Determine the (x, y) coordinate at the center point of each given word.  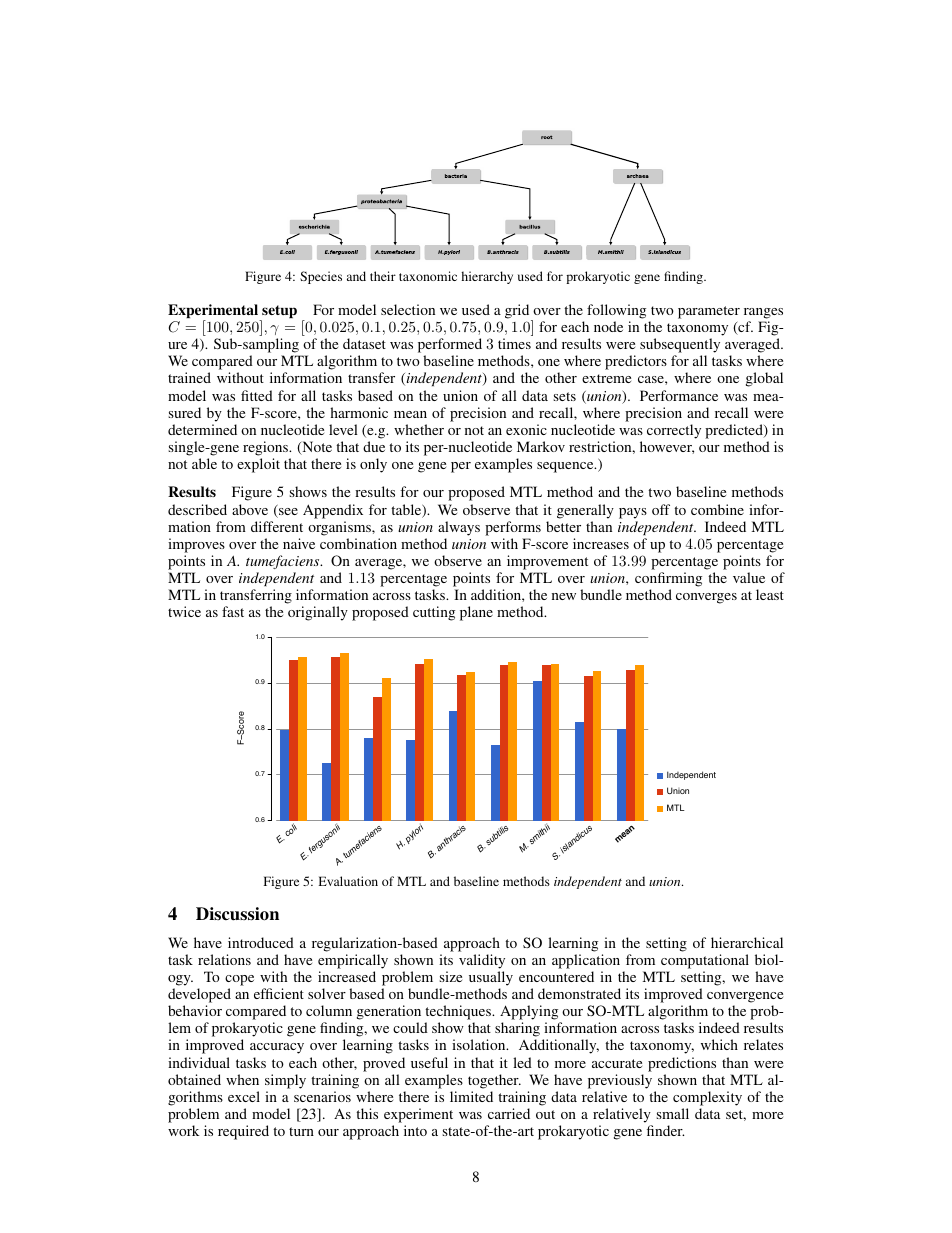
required (243, 1132)
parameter (709, 312)
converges (706, 598)
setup (278, 313)
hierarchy (487, 277)
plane (476, 613)
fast (233, 611)
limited (471, 1096)
